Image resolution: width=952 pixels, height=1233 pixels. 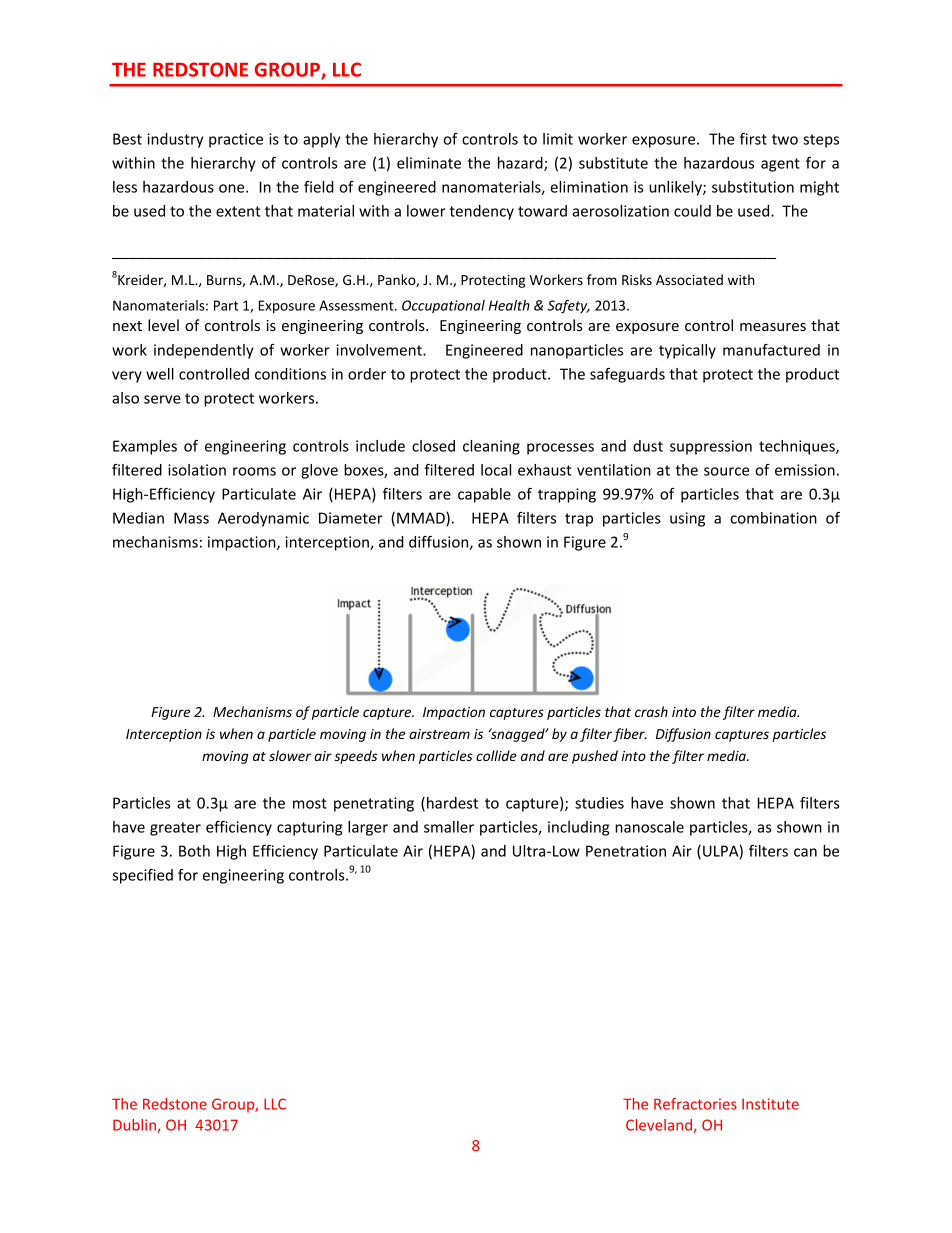 I want to click on airstream, so click(x=439, y=734).
